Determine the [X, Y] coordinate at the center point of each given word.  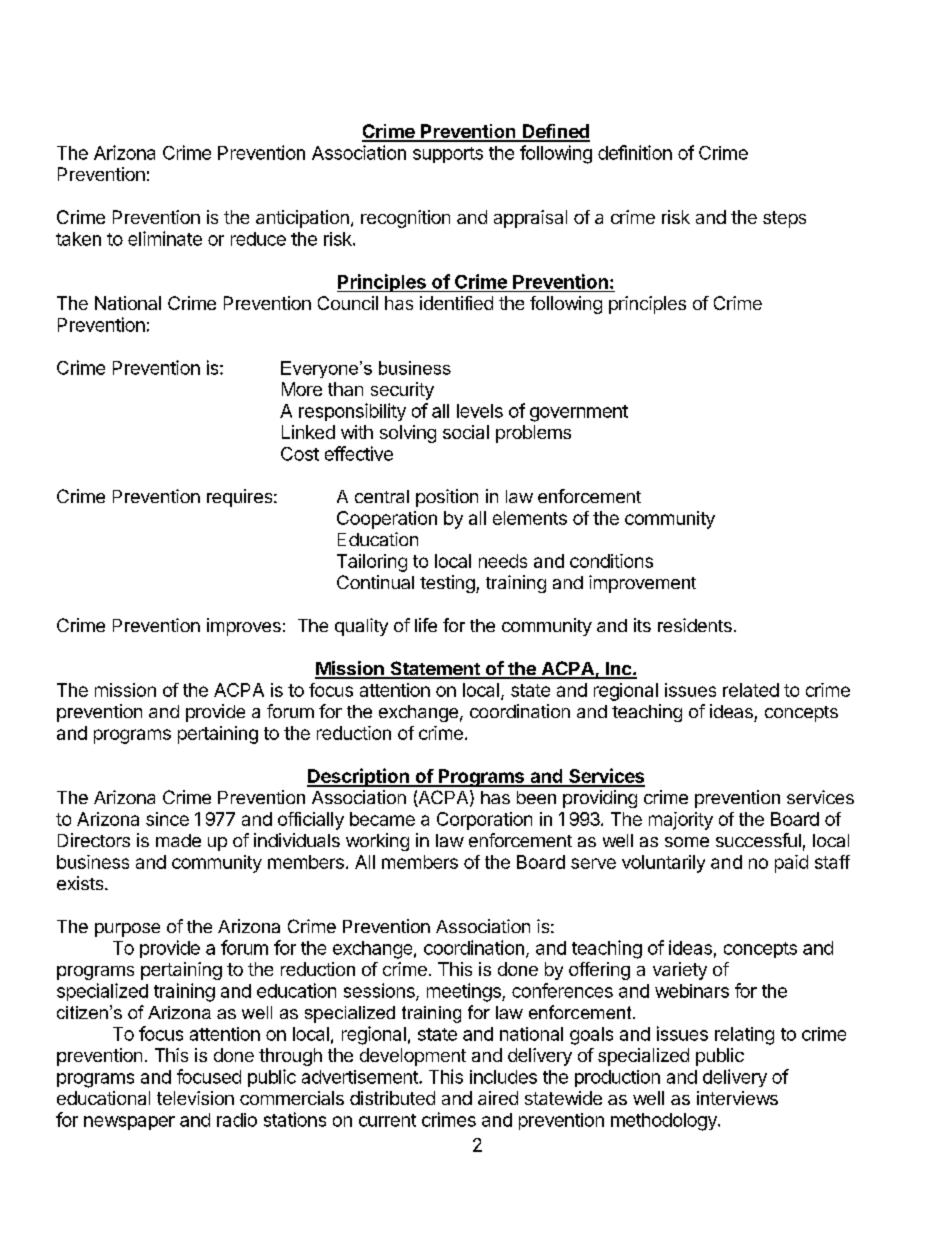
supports [448, 155]
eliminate [165, 238]
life [426, 625]
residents [695, 625]
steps [784, 219]
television [195, 1098]
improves [244, 627]
